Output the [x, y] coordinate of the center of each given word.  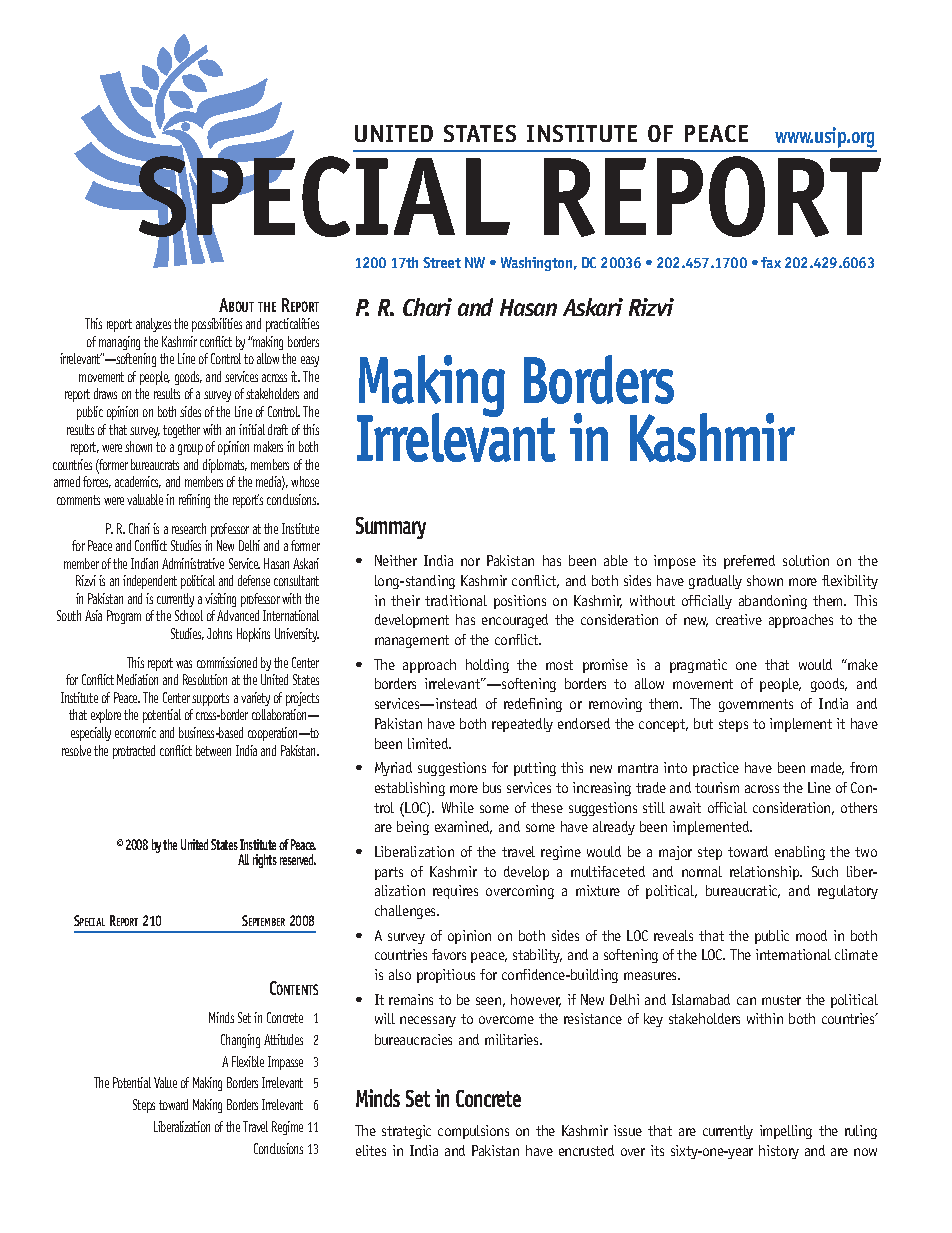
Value [165, 1082]
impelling [786, 1132]
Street [442, 262]
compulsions [473, 1132]
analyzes [153, 325]
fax [771, 262]
